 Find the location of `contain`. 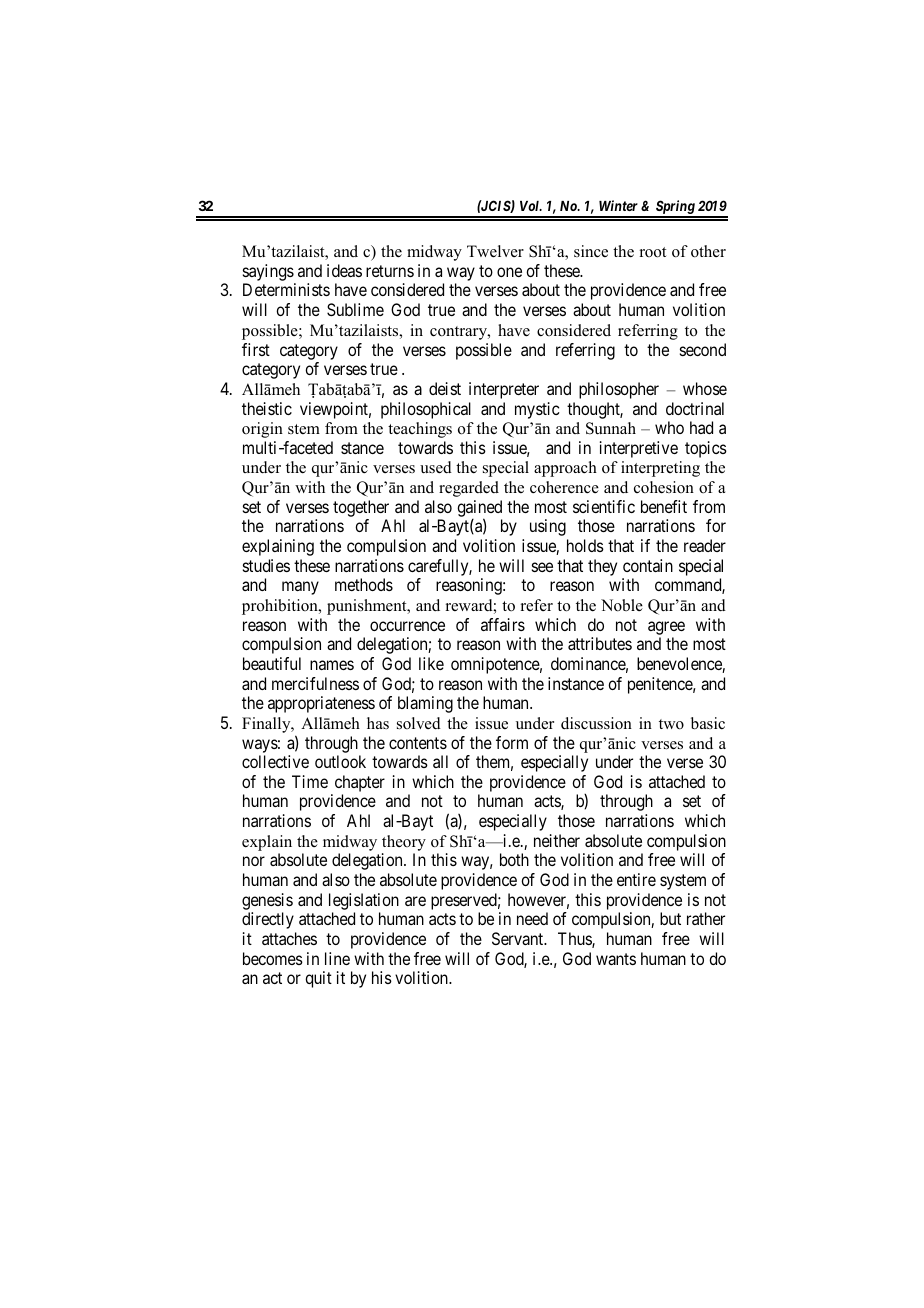

contain is located at coordinates (648, 565).
